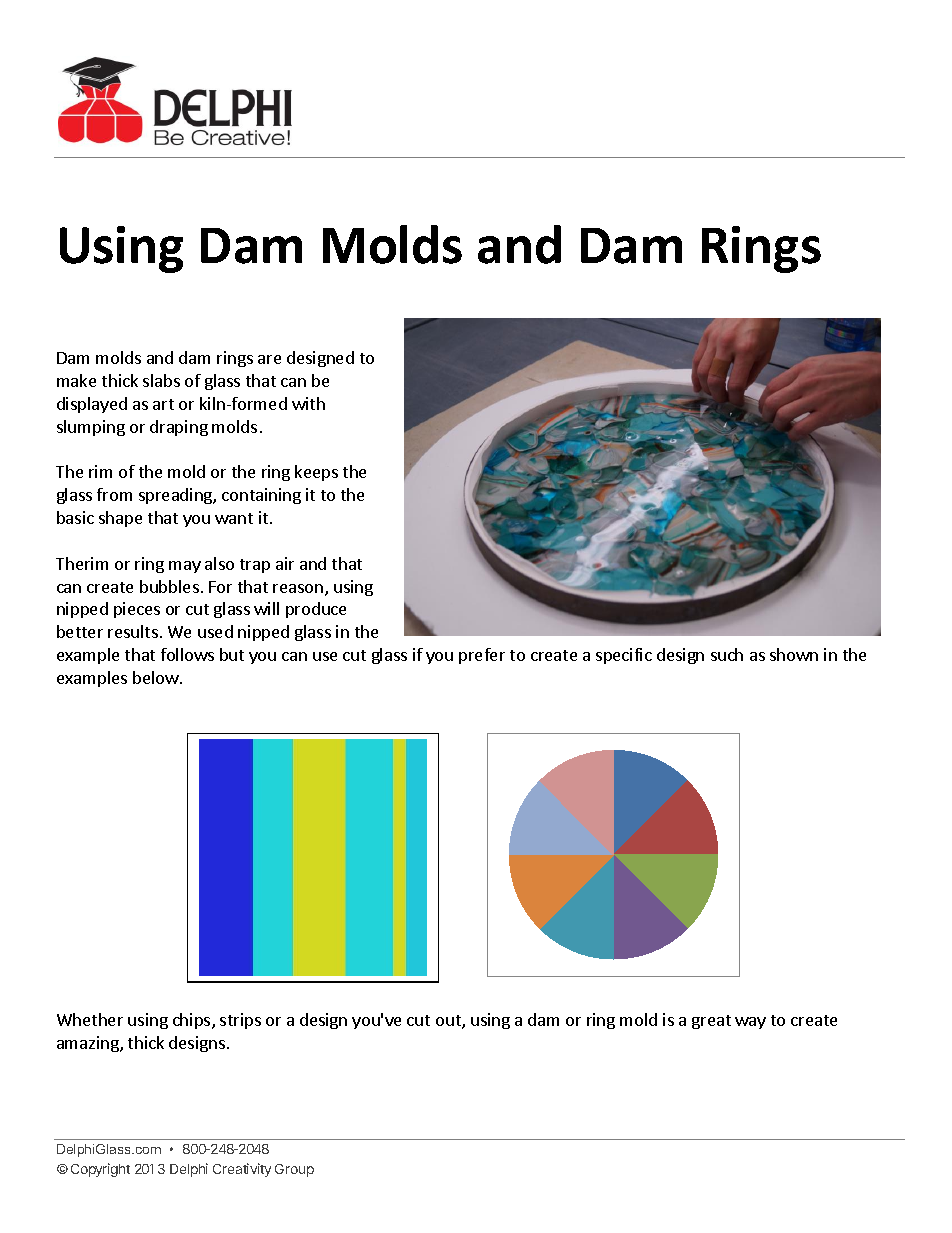 This screenshot has height=1233, width=952. What do you see at coordinates (316, 610) in the screenshot?
I see `produce` at bounding box center [316, 610].
